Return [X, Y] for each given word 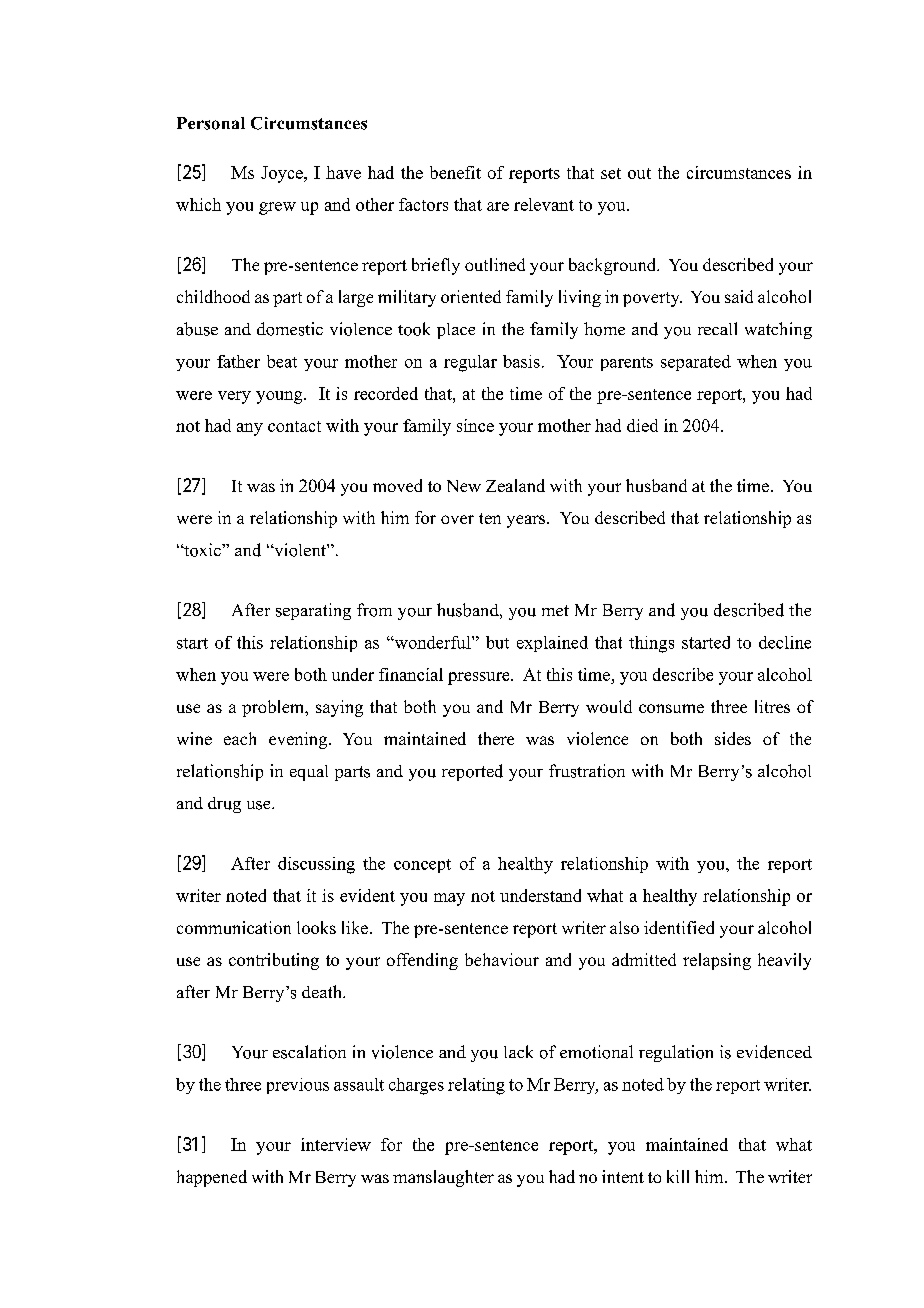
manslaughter [443, 1178]
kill [678, 1176]
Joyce [283, 174]
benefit [455, 172]
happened [212, 1178]
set [611, 173]
